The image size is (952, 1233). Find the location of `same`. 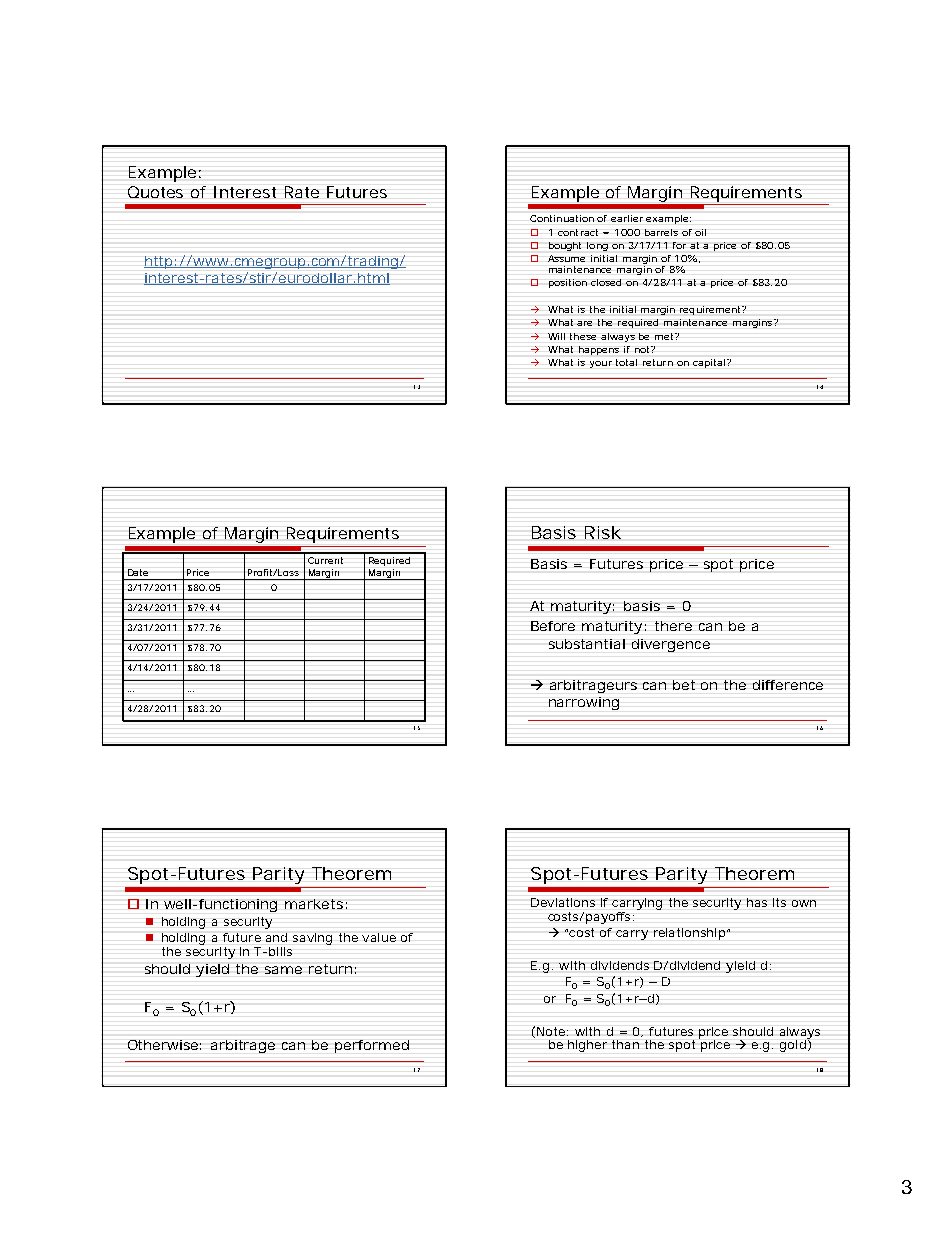

same is located at coordinates (283, 970).
